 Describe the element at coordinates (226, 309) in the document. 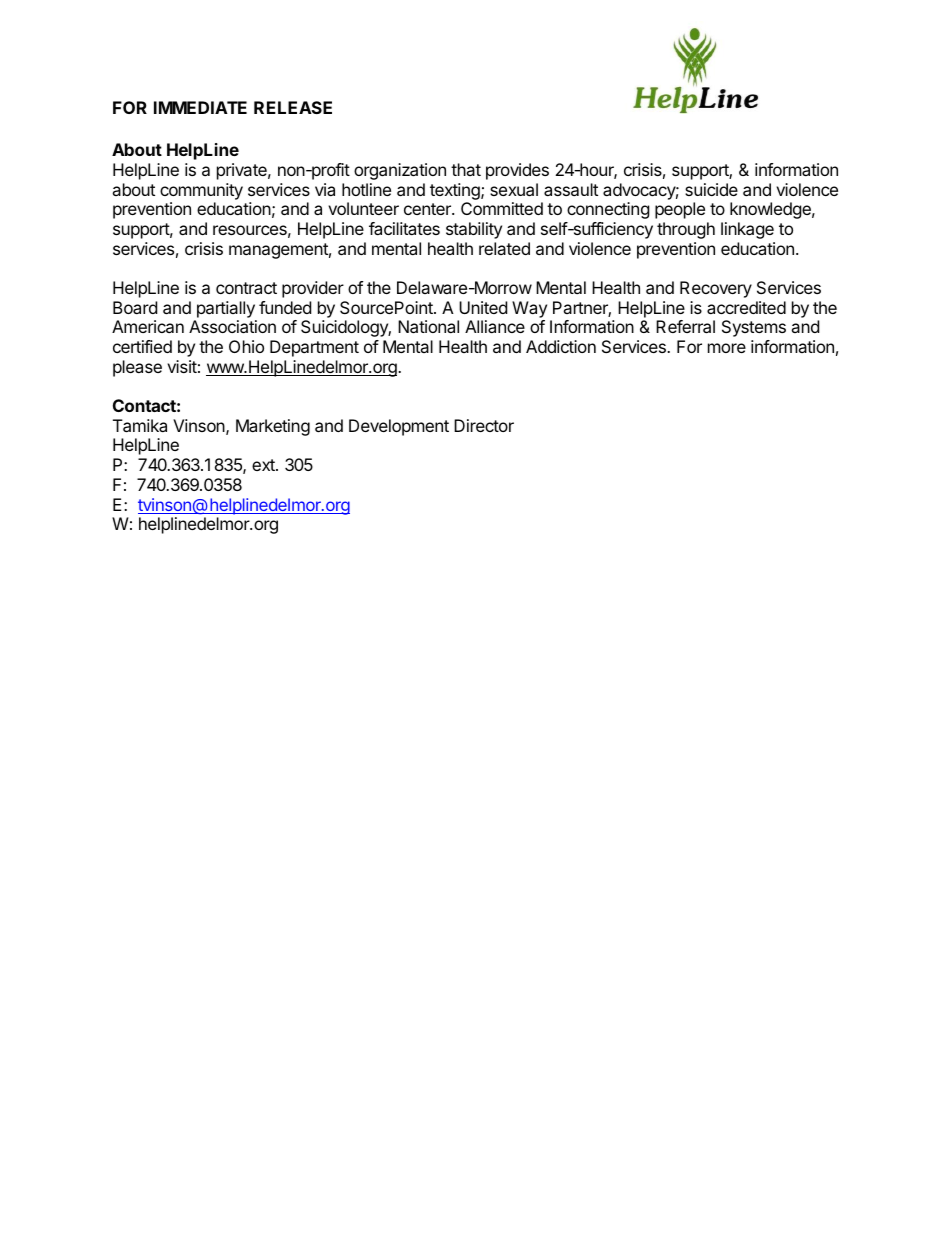

I see `partially` at that location.
